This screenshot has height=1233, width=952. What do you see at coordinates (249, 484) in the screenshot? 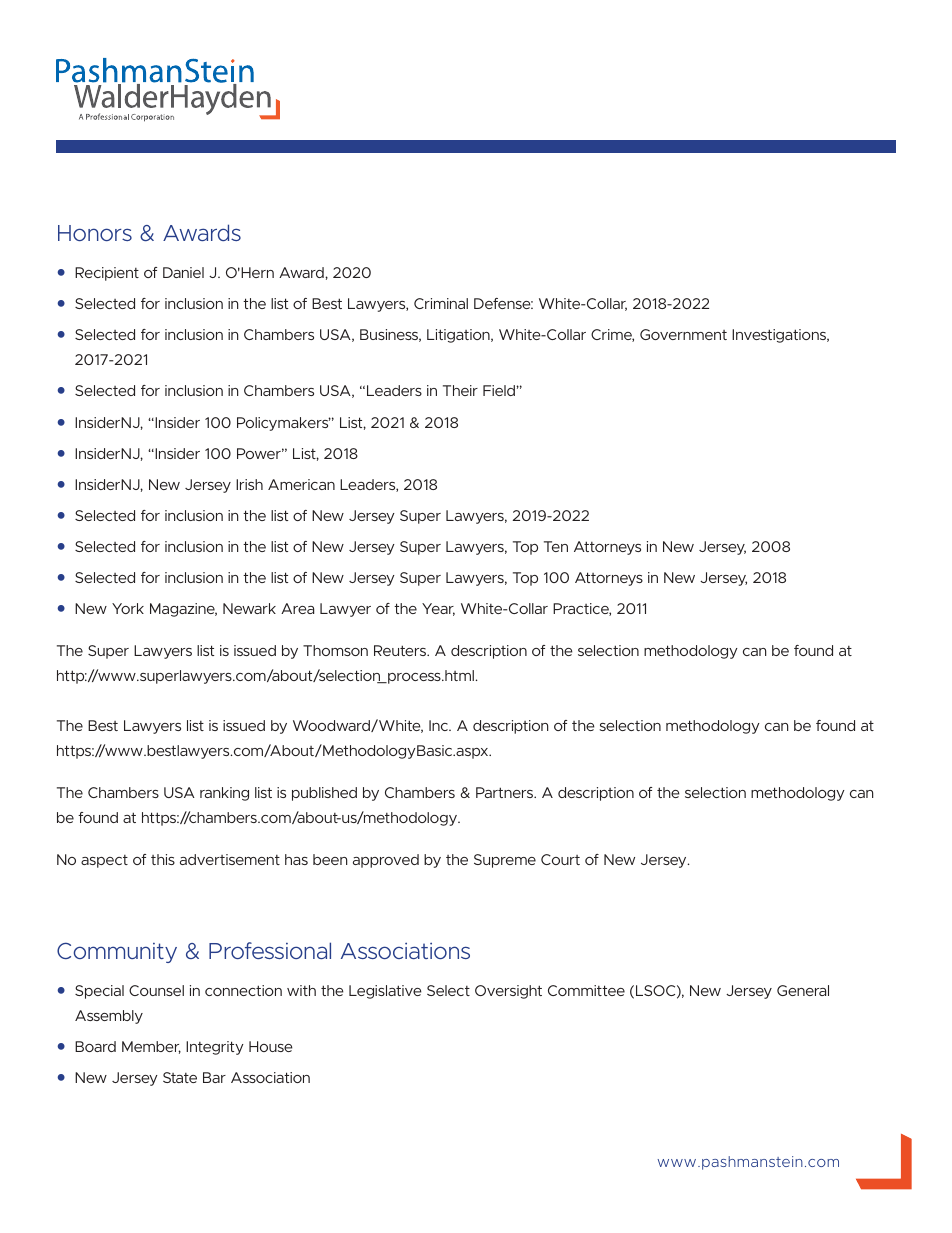
I see `Irish` at bounding box center [249, 484].
